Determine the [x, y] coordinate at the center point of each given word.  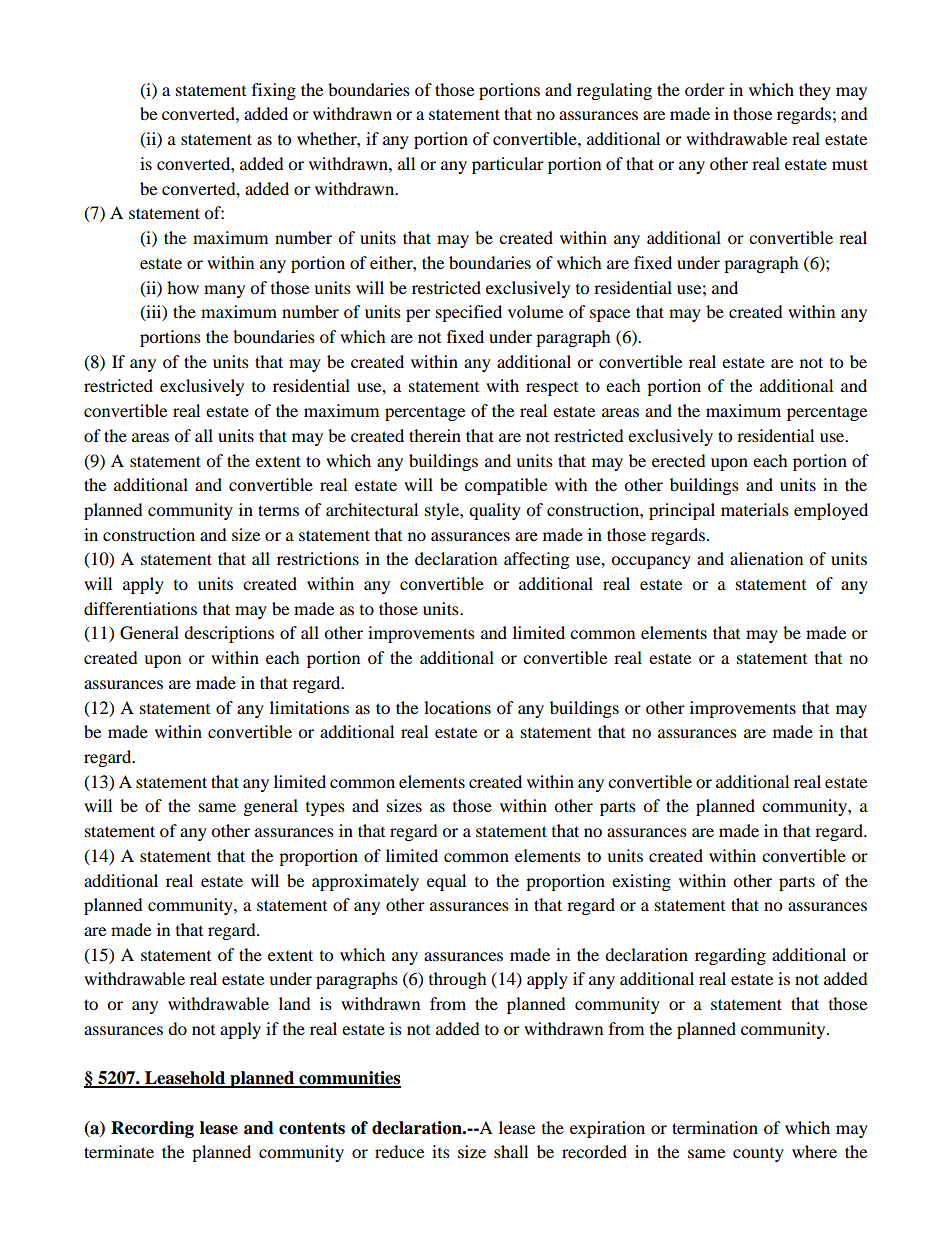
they [815, 91]
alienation [766, 558]
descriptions [229, 634]
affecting [536, 560]
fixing [274, 91]
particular [508, 165]
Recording [152, 1129]
